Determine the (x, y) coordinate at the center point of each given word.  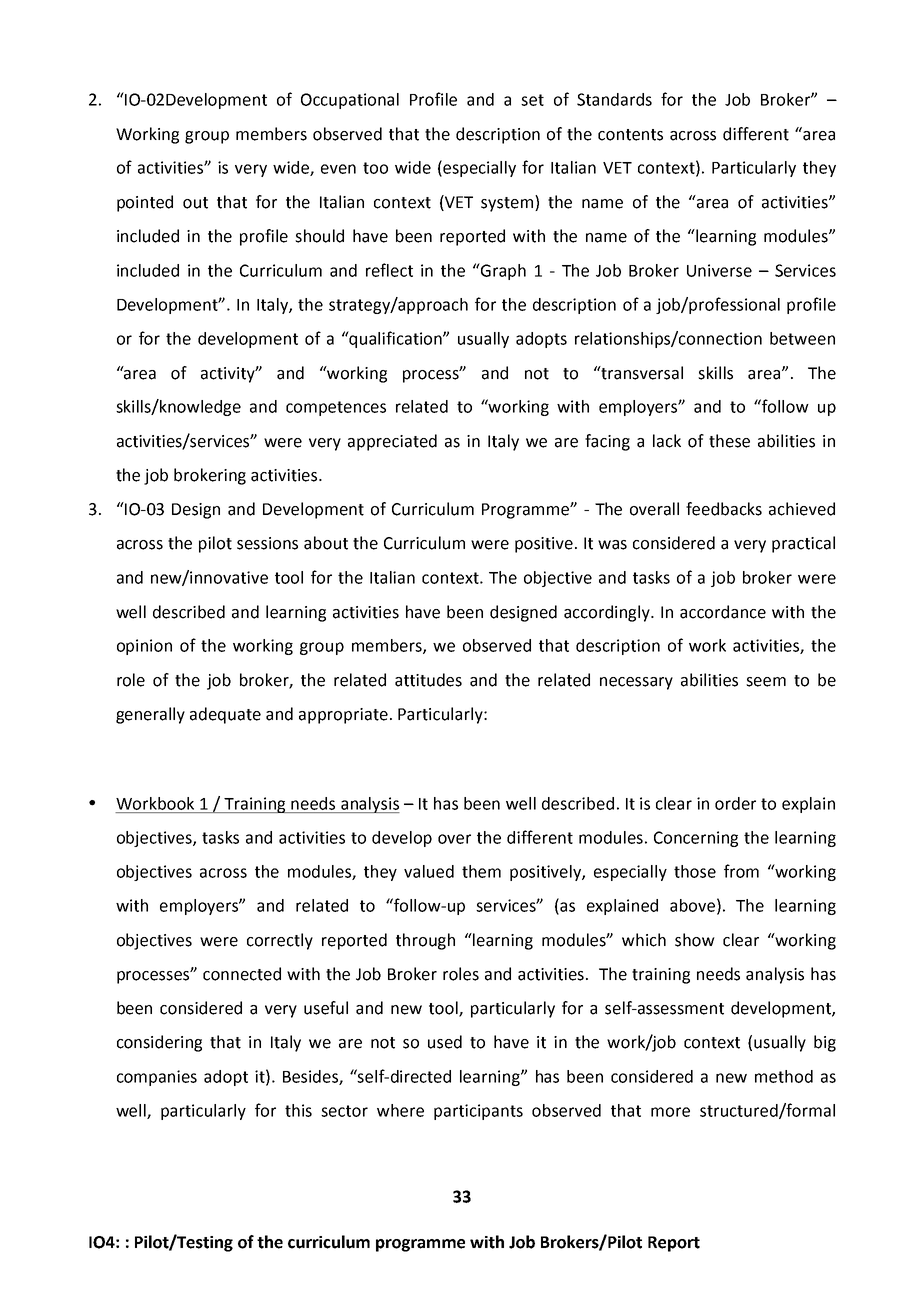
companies (157, 1078)
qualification (396, 339)
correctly (280, 941)
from (741, 871)
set (532, 100)
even (338, 169)
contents (630, 135)
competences (336, 408)
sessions (267, 543)
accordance (723, 612)
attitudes (428, 680)
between (802, 338)
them (481, 871)
